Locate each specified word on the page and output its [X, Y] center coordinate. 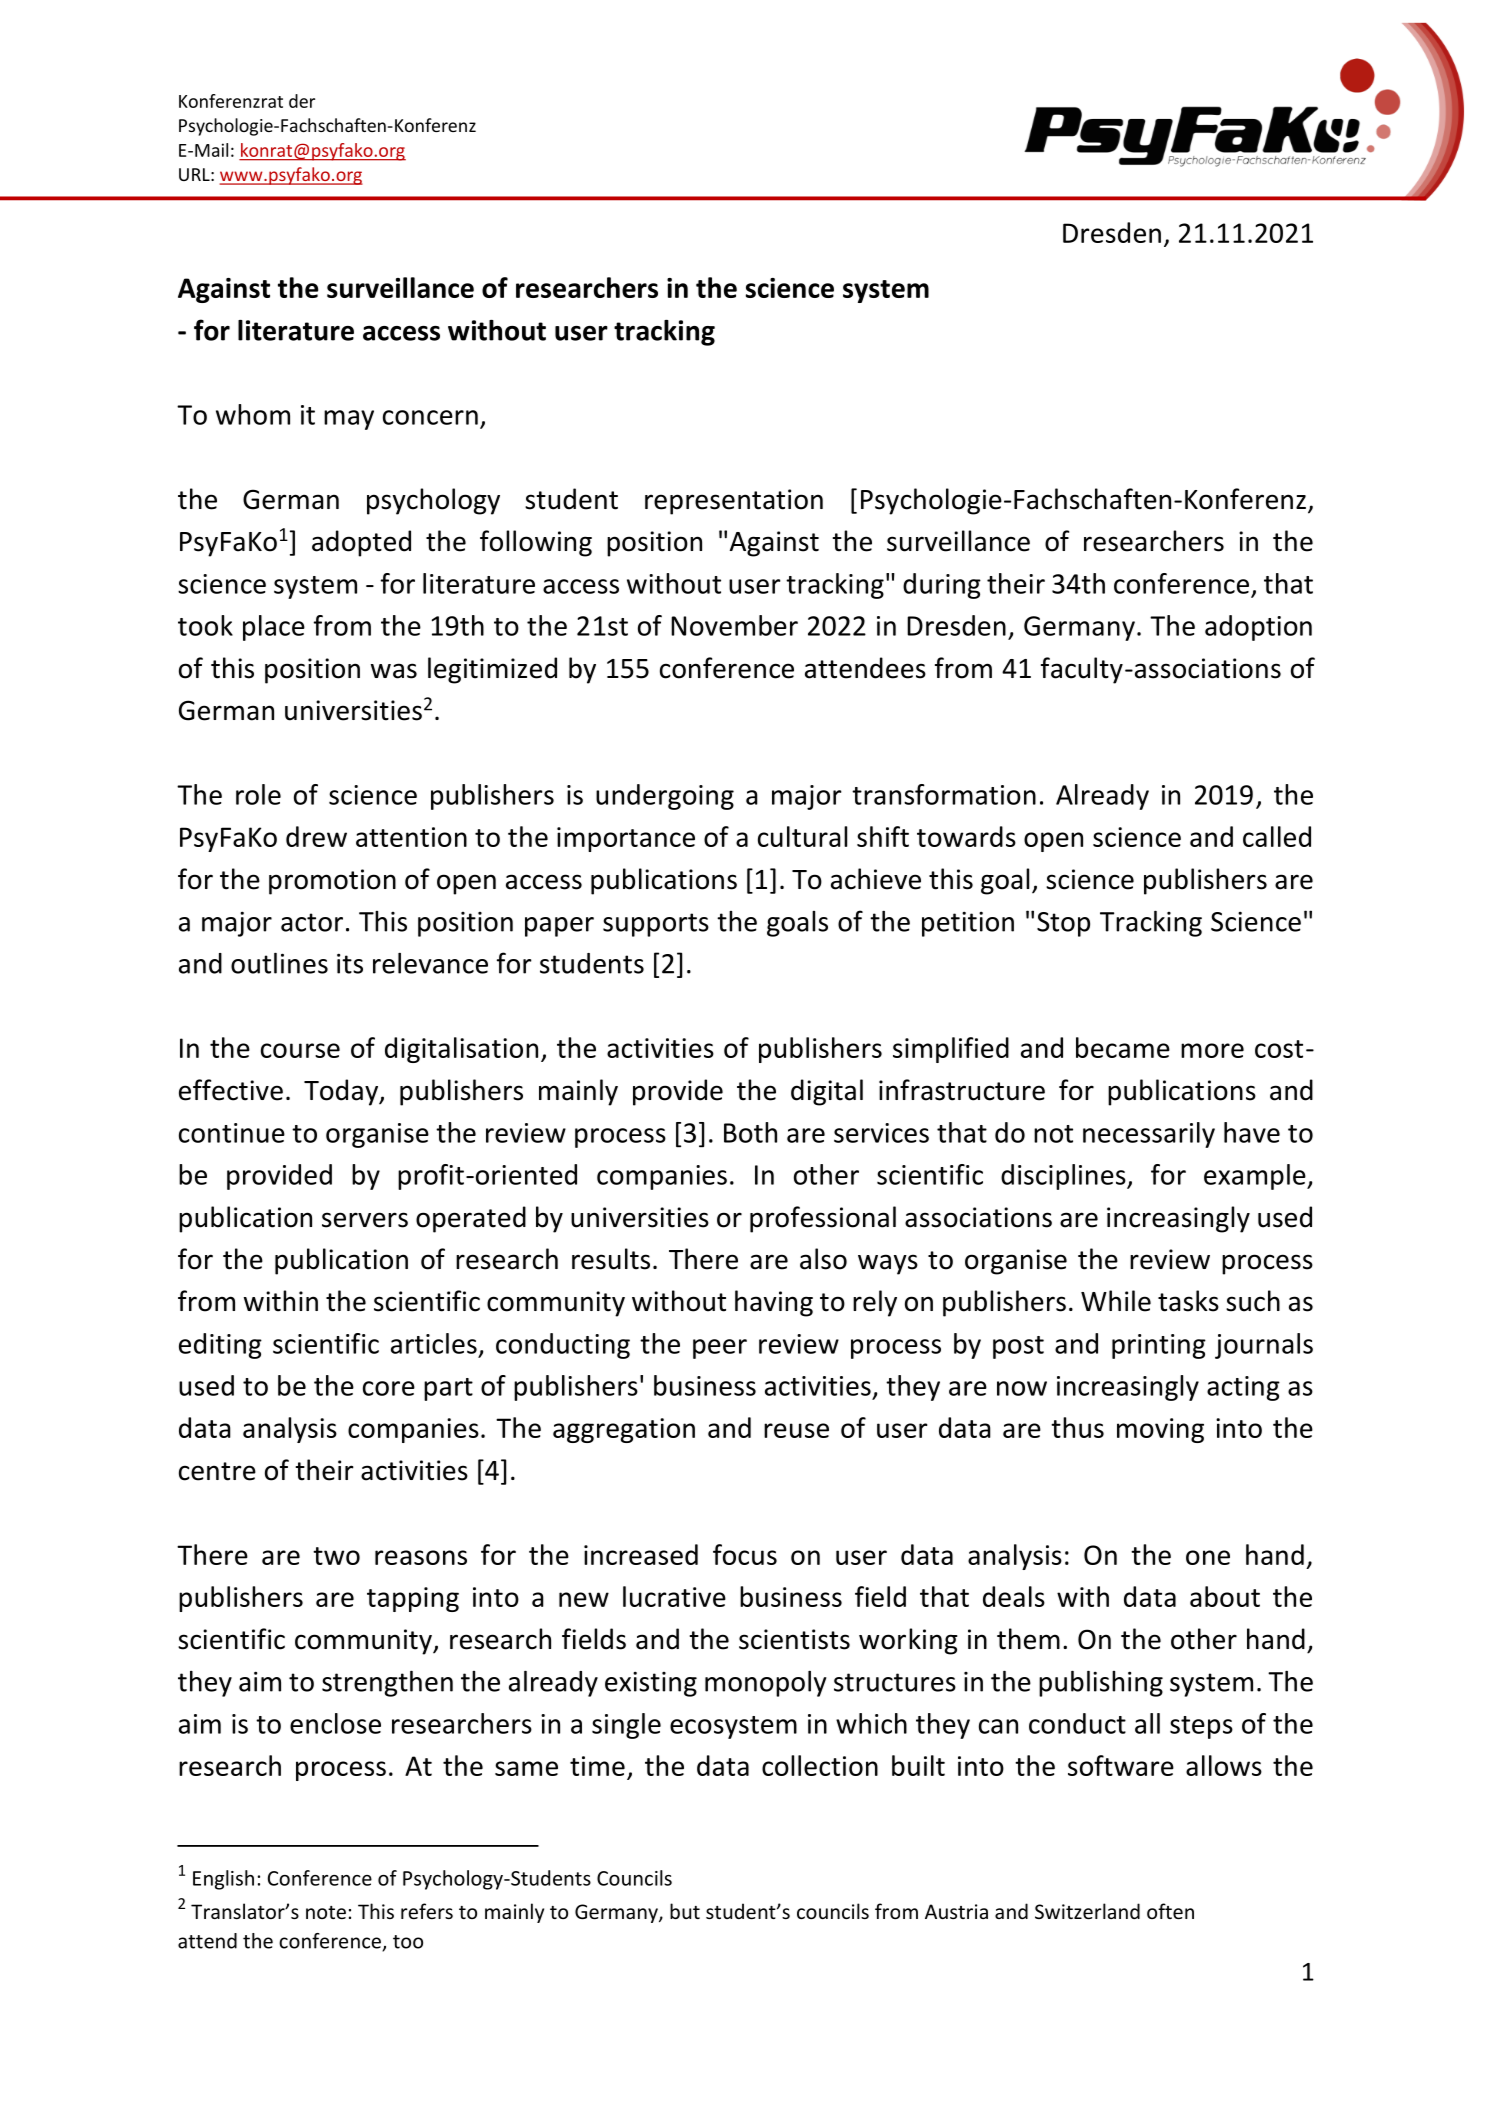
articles [434, 1343]
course [300, 1050]
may [349, 420]
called [1277, 836]
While [1116, 1301]
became [1123, 1047]
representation [734, 502]
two [336, 1556]
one [1208, 1557]
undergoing [665, 797]
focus [745, 1554]
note [326, 1912]
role [258, 794]
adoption [1258, 628]
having [774, 1303]
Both [750, 1132]
